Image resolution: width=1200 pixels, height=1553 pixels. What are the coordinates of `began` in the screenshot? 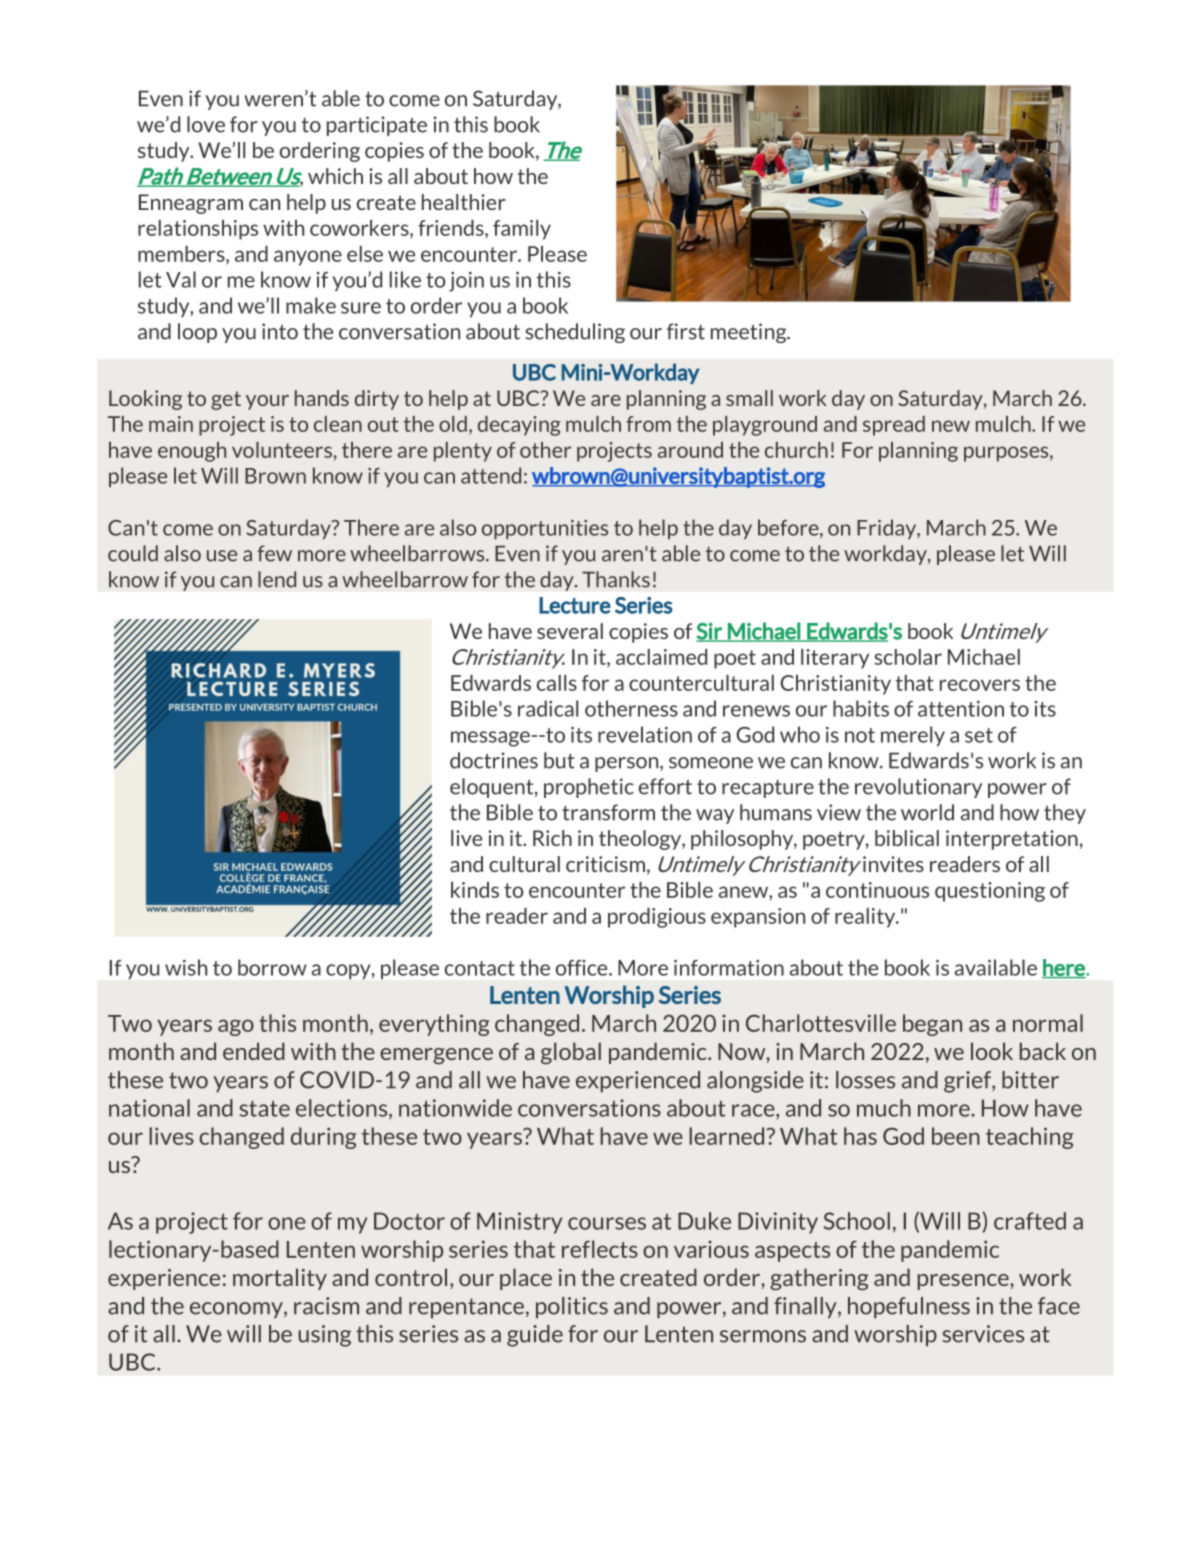 It's located at (932, 1025).
